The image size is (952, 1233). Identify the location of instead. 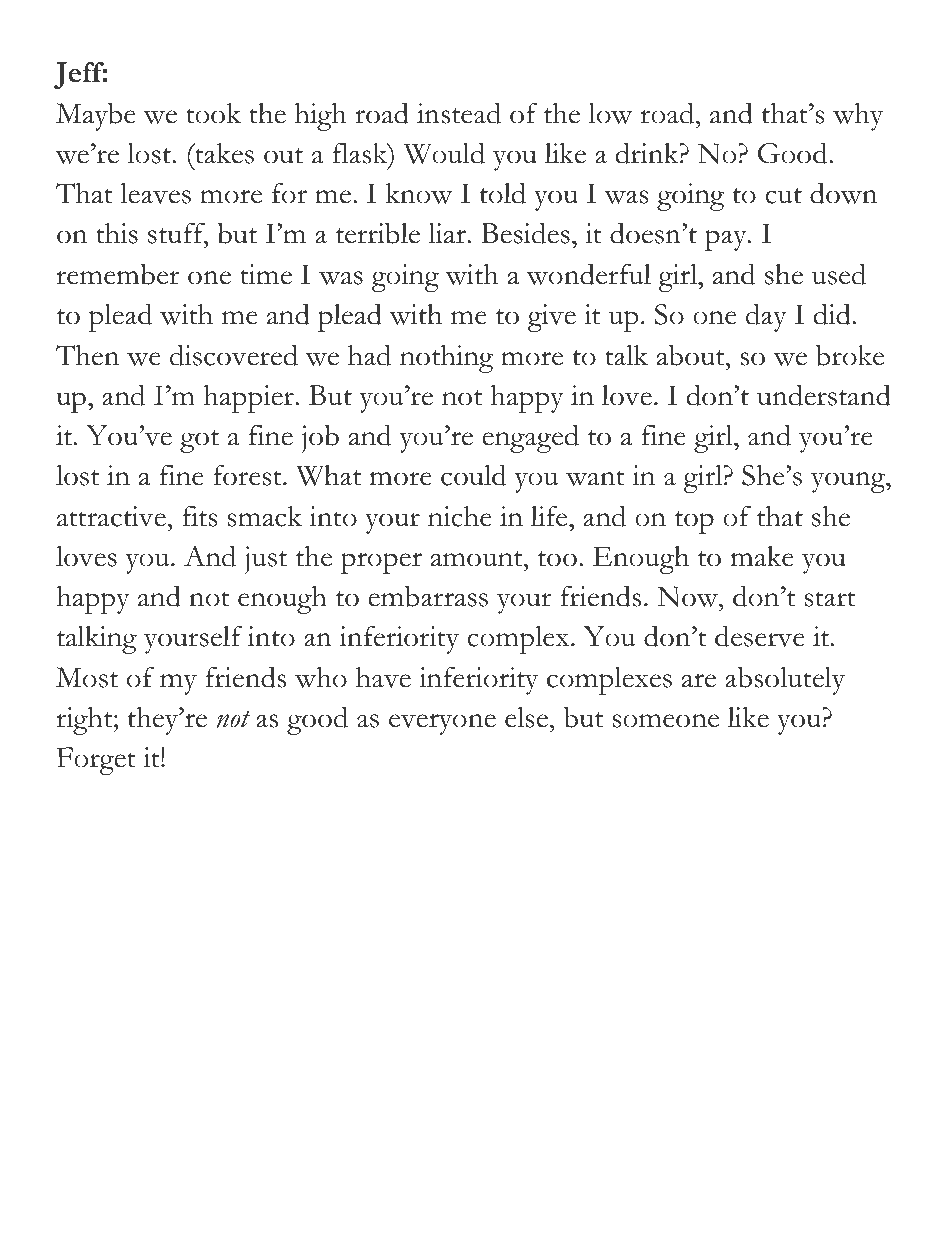
(459, 113).
